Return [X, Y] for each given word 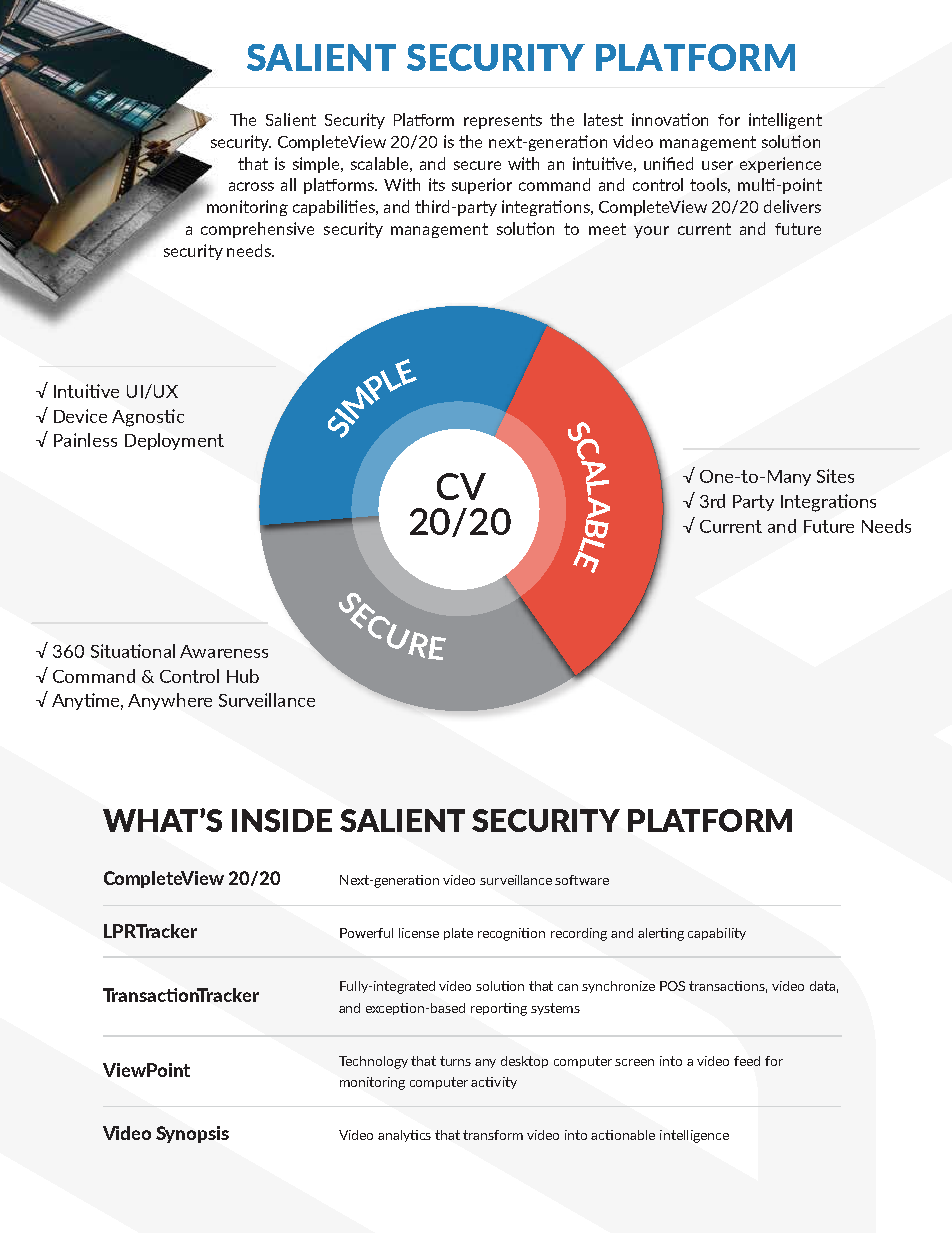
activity [494, 1083]
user [717, 165]
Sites [835, 476]
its [437, 184]
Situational [133, 651]
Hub [243, 676]
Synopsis [192, 1134]
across [251, 186]
